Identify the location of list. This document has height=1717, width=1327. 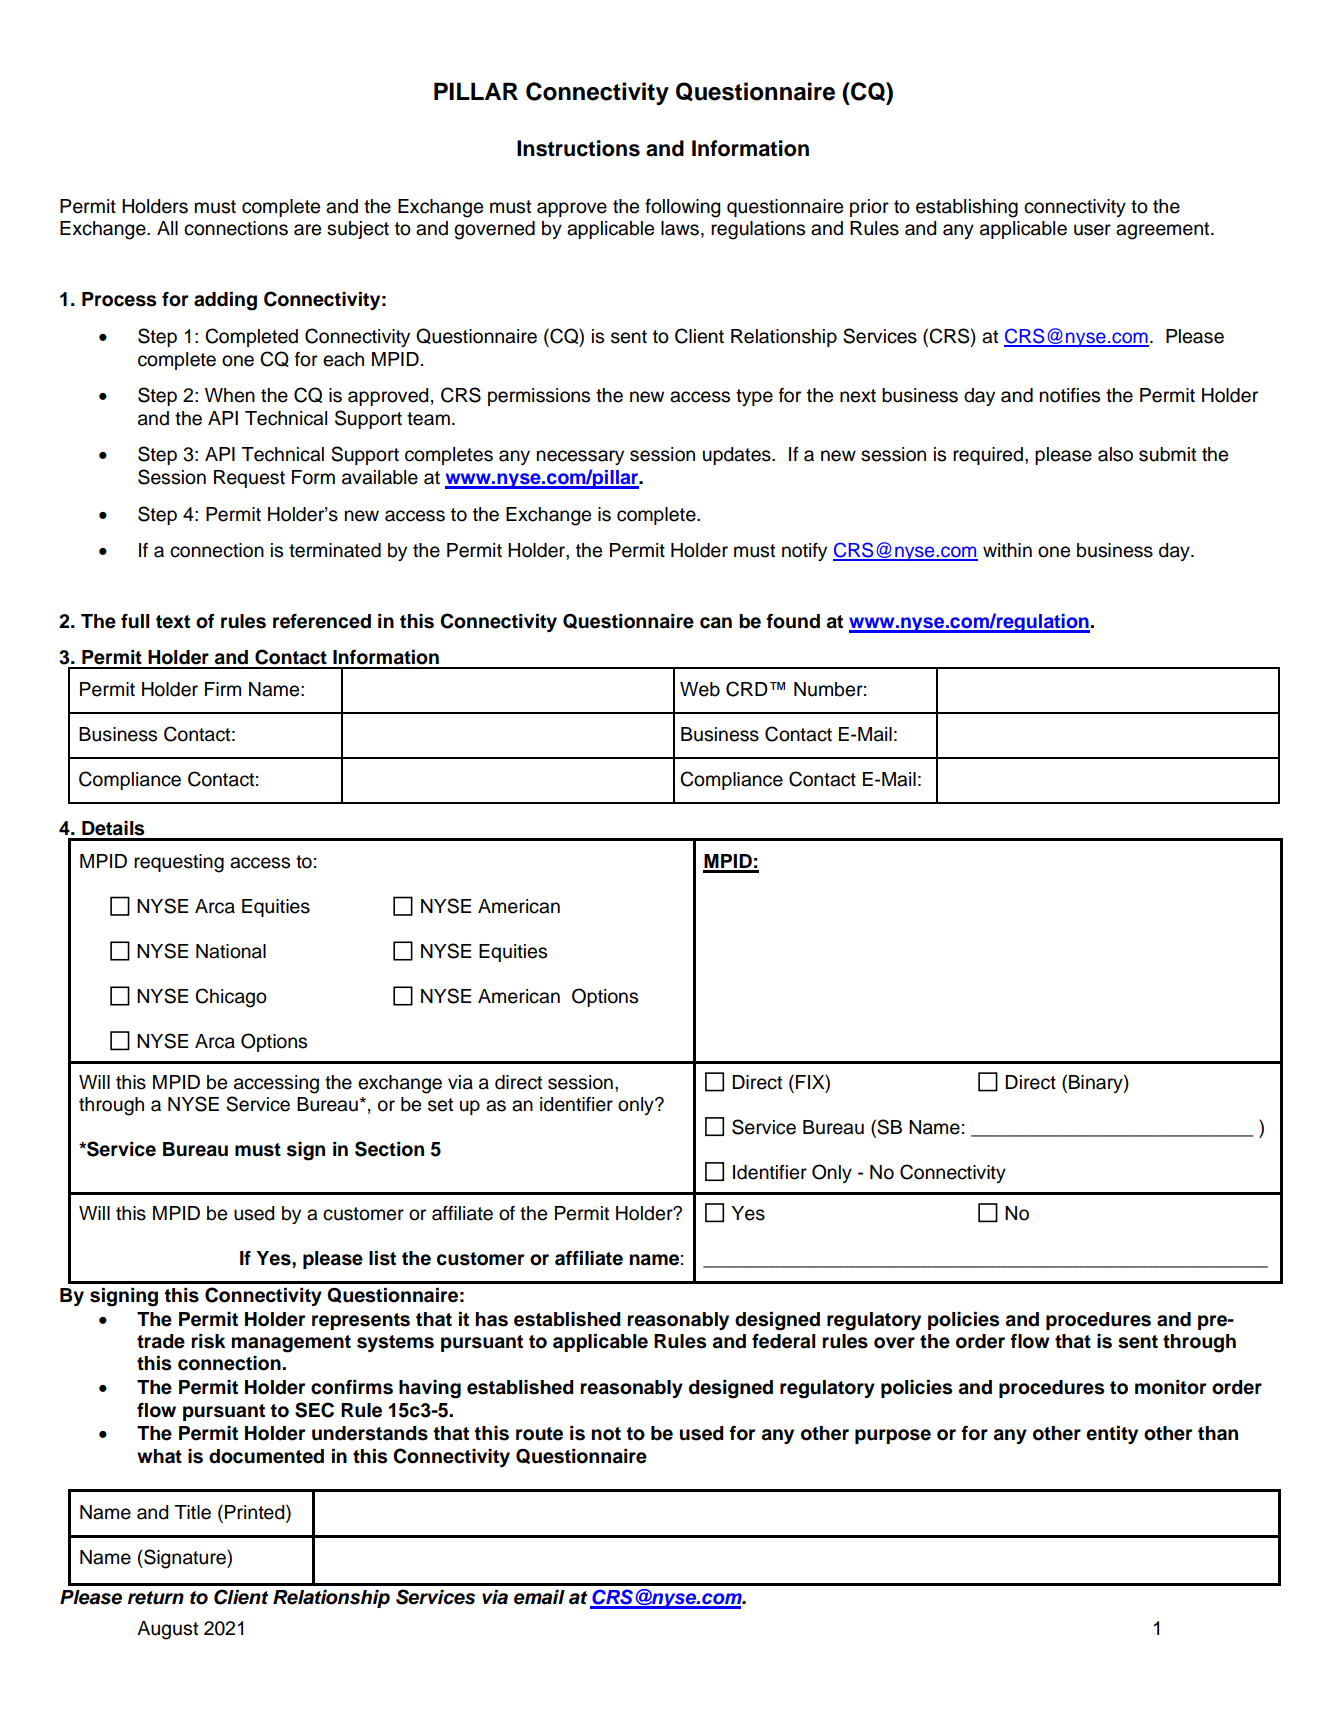
(382, 1258).
